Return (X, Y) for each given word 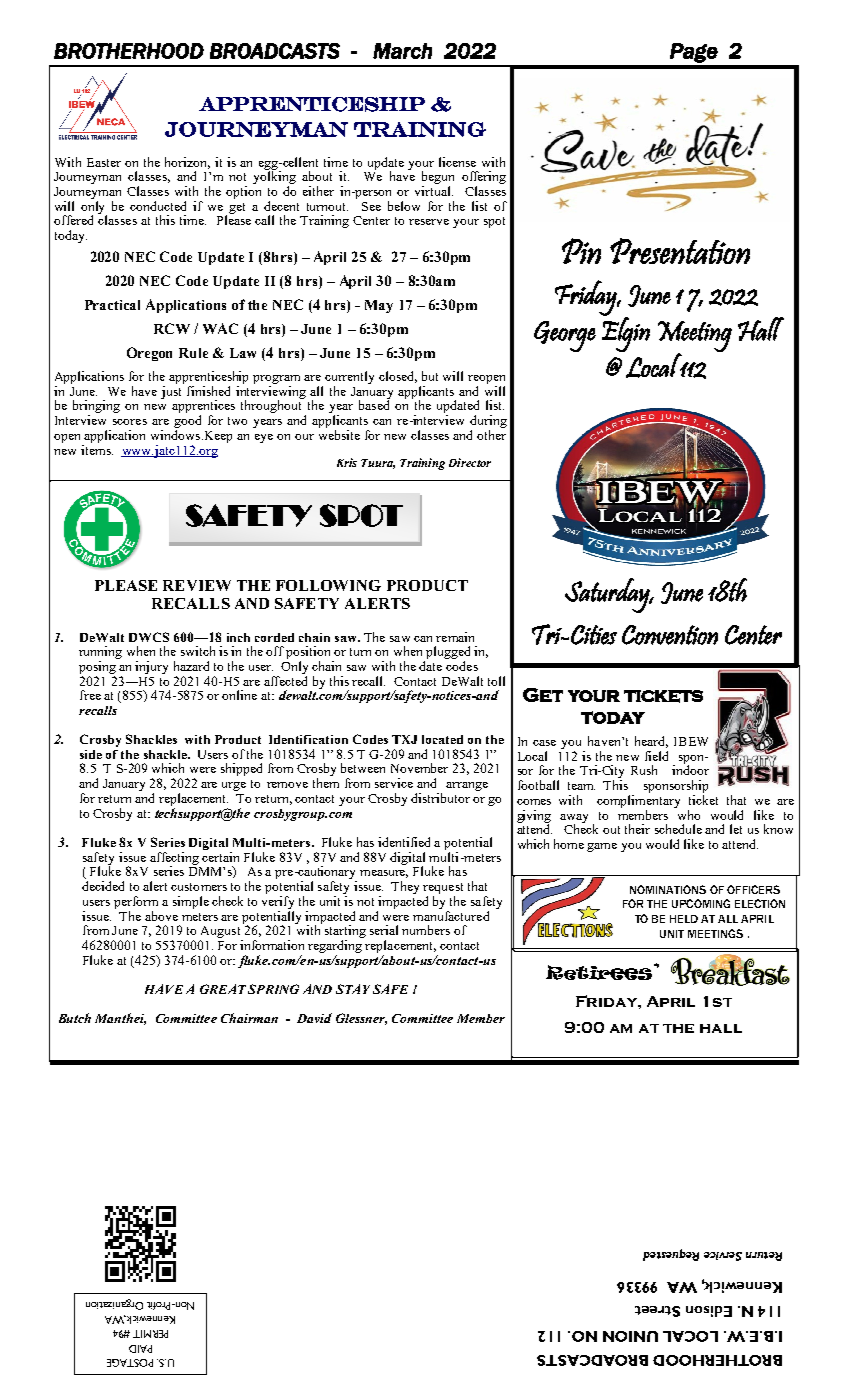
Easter (104, 162)
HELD (684, 919)
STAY (353, 989)
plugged (447, 654)
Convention (670, 635)
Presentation (680, 251)
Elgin (626, 333)
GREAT (223, 989)
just (172, 391)
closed (398, 377)
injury (151, 667)
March (402, 51)
